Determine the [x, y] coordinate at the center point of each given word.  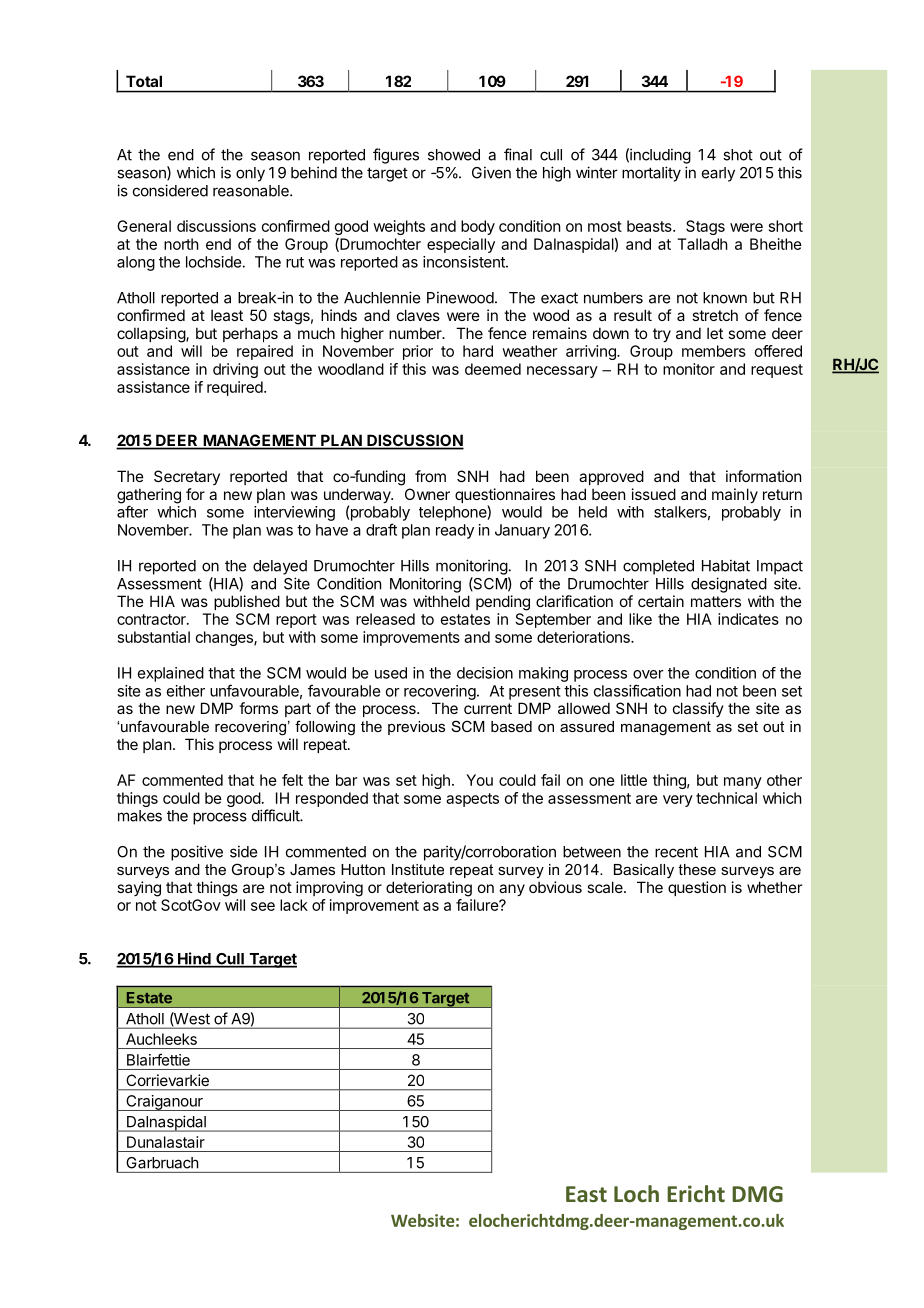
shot [738, 155]
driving [235, 370]
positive [197, 853]
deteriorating [429, 889]
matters [716, 601]
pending [503, 603]
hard [478, 351]
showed [454, 155]
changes [225, 638]
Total [144, 81]
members [714, 351]
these [697, 869]
